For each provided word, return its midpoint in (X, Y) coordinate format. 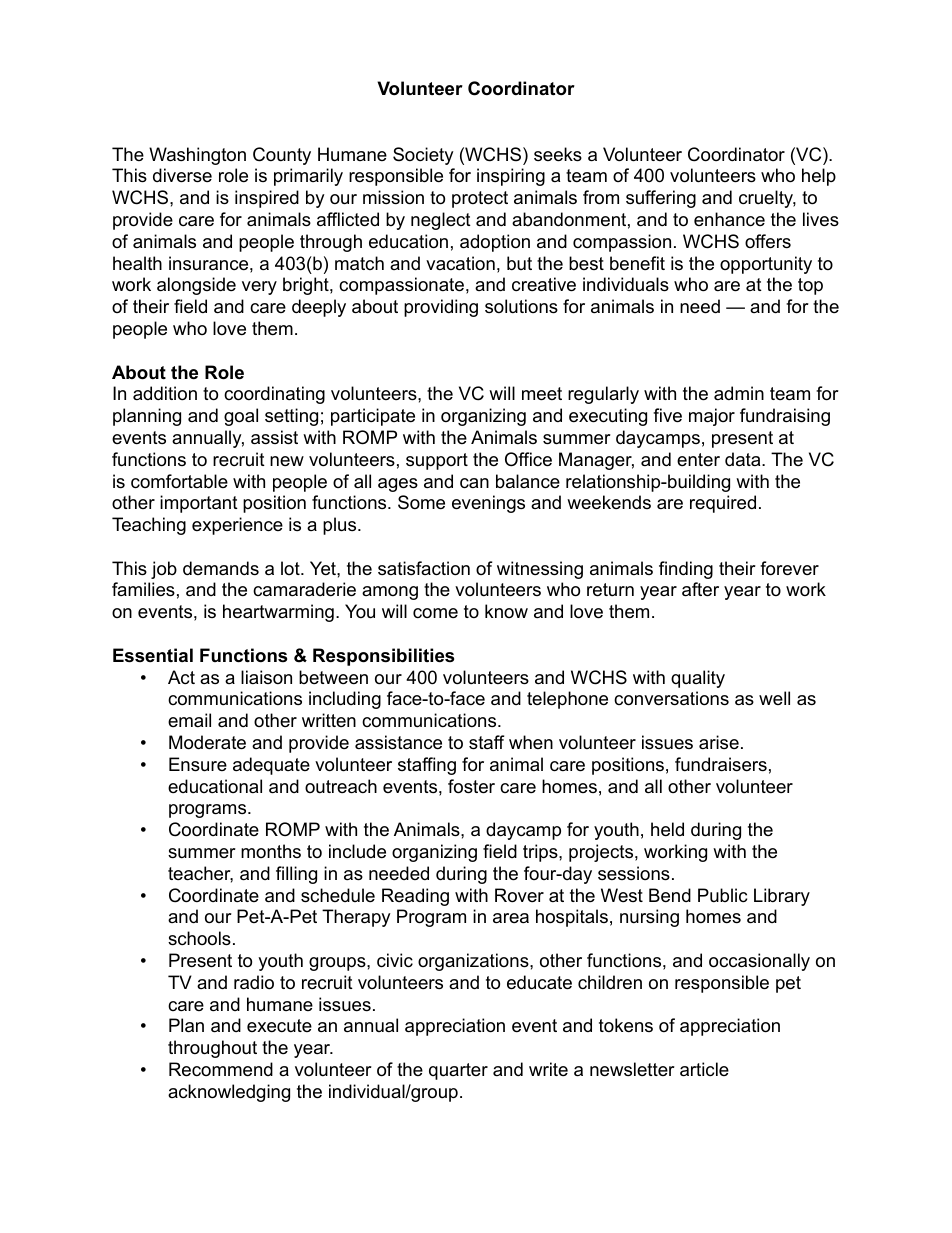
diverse (182, 175)
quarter (458, 1071)
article (704, 1069)
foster (471, 786)
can (474, 483)
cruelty (767, 199)
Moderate (207, 742)
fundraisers (721, 764)
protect (480, 199)
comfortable (179, 481)
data (744, 459)
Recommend (221, 1069)
